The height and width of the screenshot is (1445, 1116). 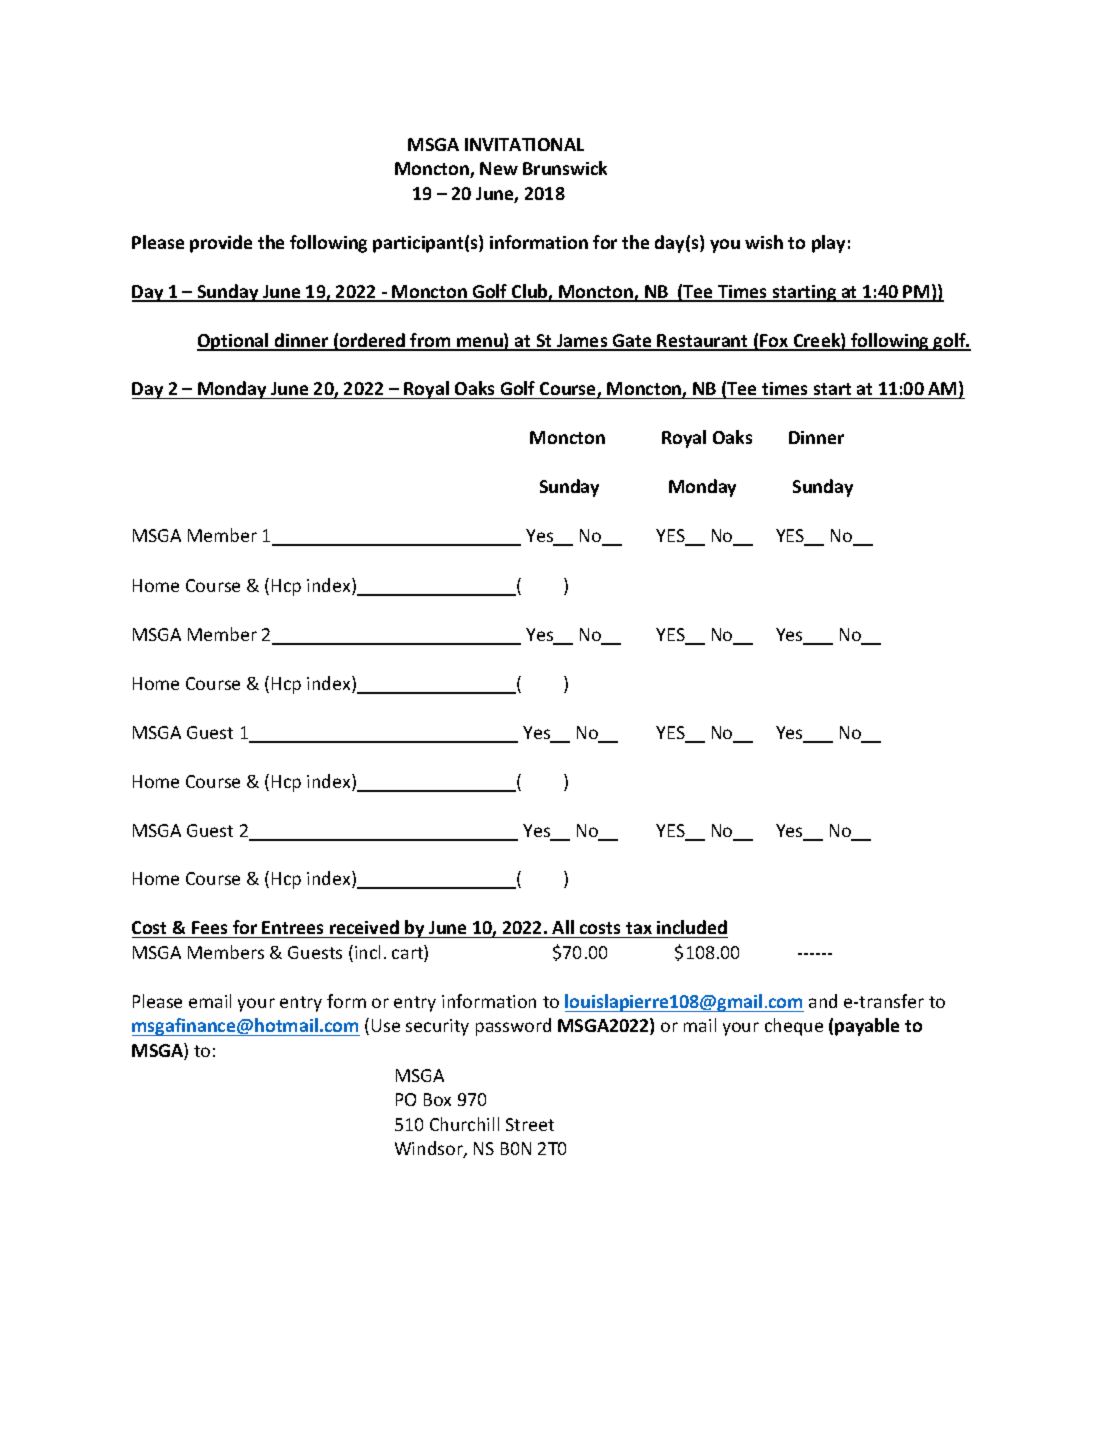 I want to click on All, so click(x=563, y=927).
